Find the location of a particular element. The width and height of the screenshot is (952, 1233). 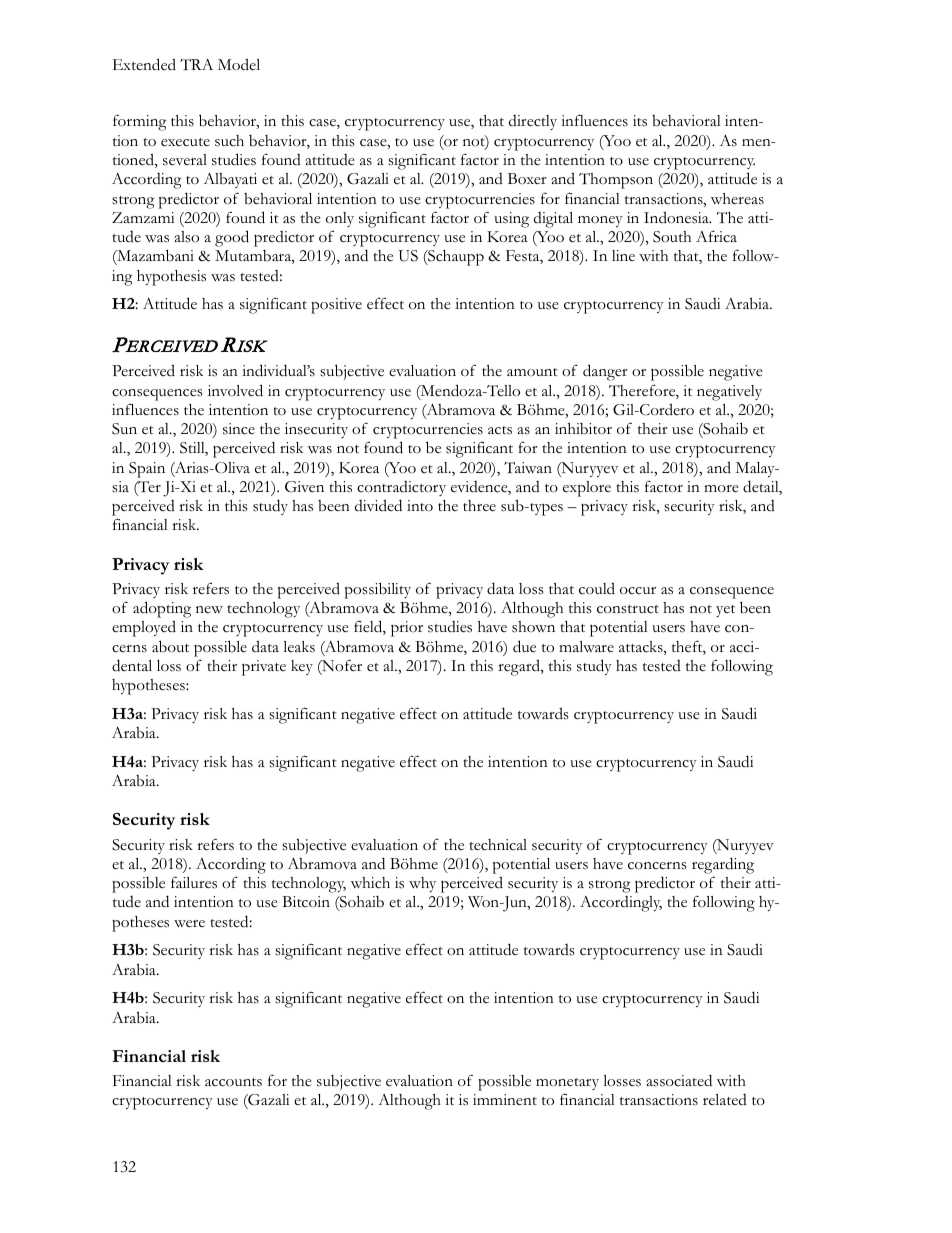

possibility is located at coordinates (378, 590).
